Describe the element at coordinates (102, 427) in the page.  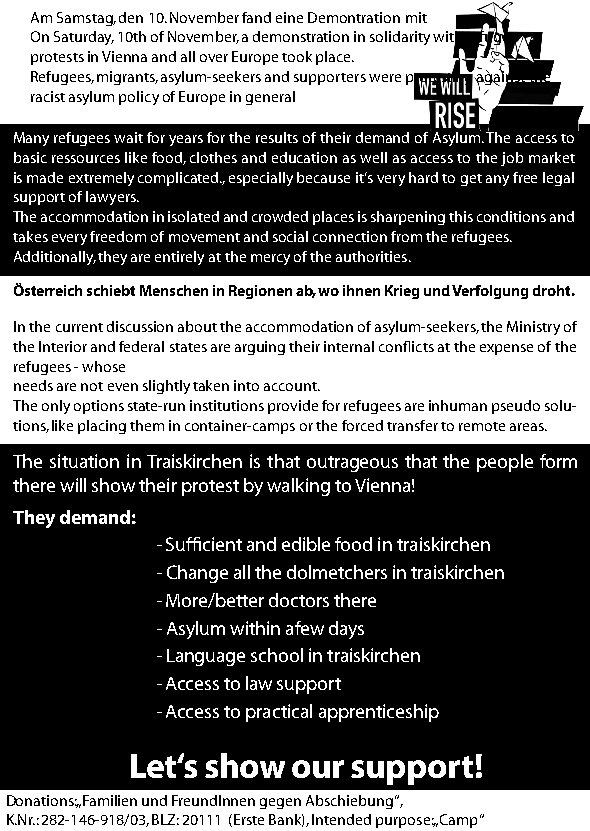
I see `placing` at that location.
